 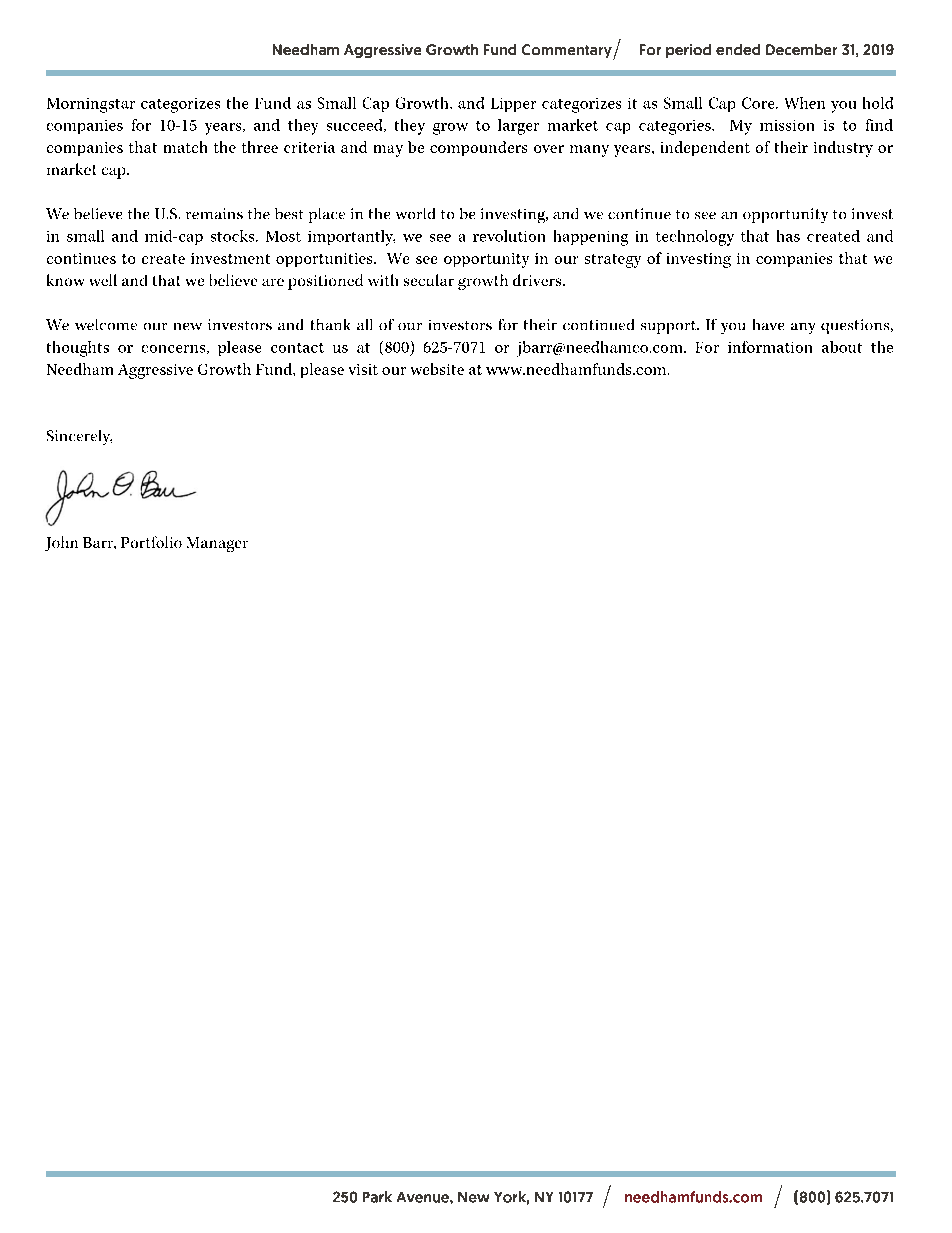 What do you see at coordinates (217, 544) in the screenshot?
I see `Manager` at bounding box center [217, 544].
